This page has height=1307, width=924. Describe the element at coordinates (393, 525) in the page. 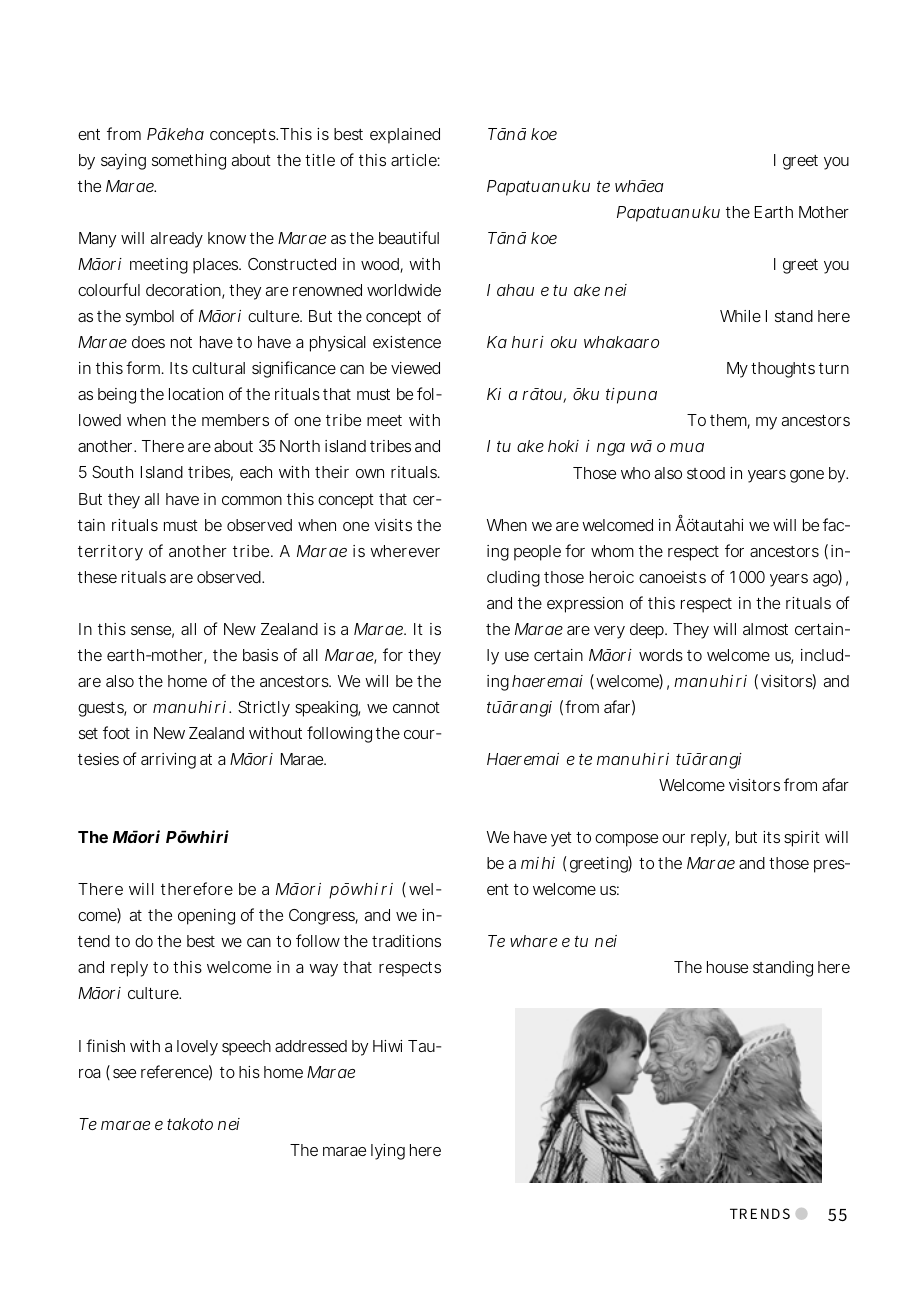

I see `visits` at that location.
